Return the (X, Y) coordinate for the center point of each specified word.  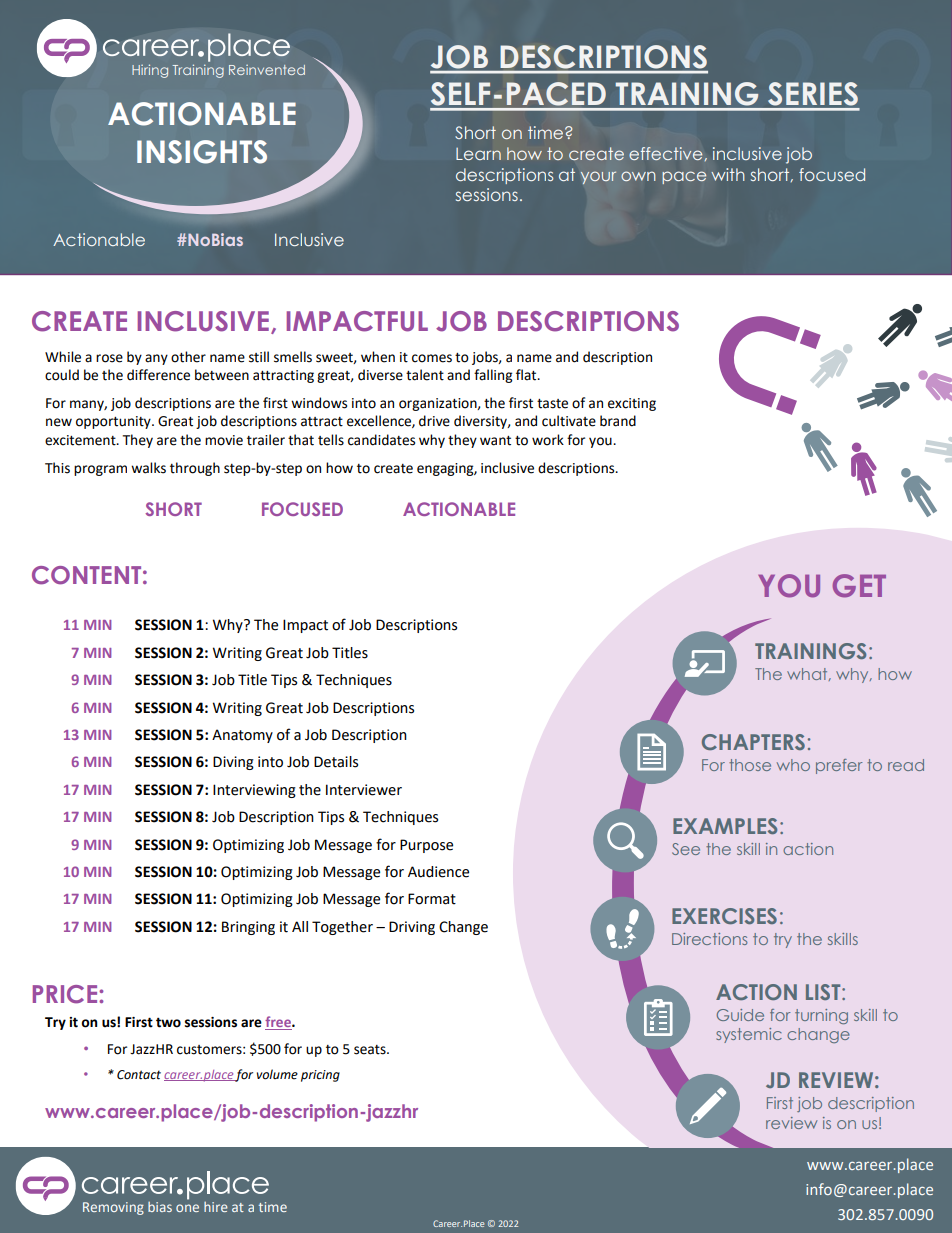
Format (432, 899)
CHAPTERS (753, 742)
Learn (478, 153)
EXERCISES (724, 916)
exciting (632, 404)
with (728, 174)
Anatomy (242, 736)
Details (336, 762)
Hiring (150, 71)
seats (371, 1050)
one (187, 1208)
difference (158, 375)
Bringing (248, 928)
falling (493, 376)
